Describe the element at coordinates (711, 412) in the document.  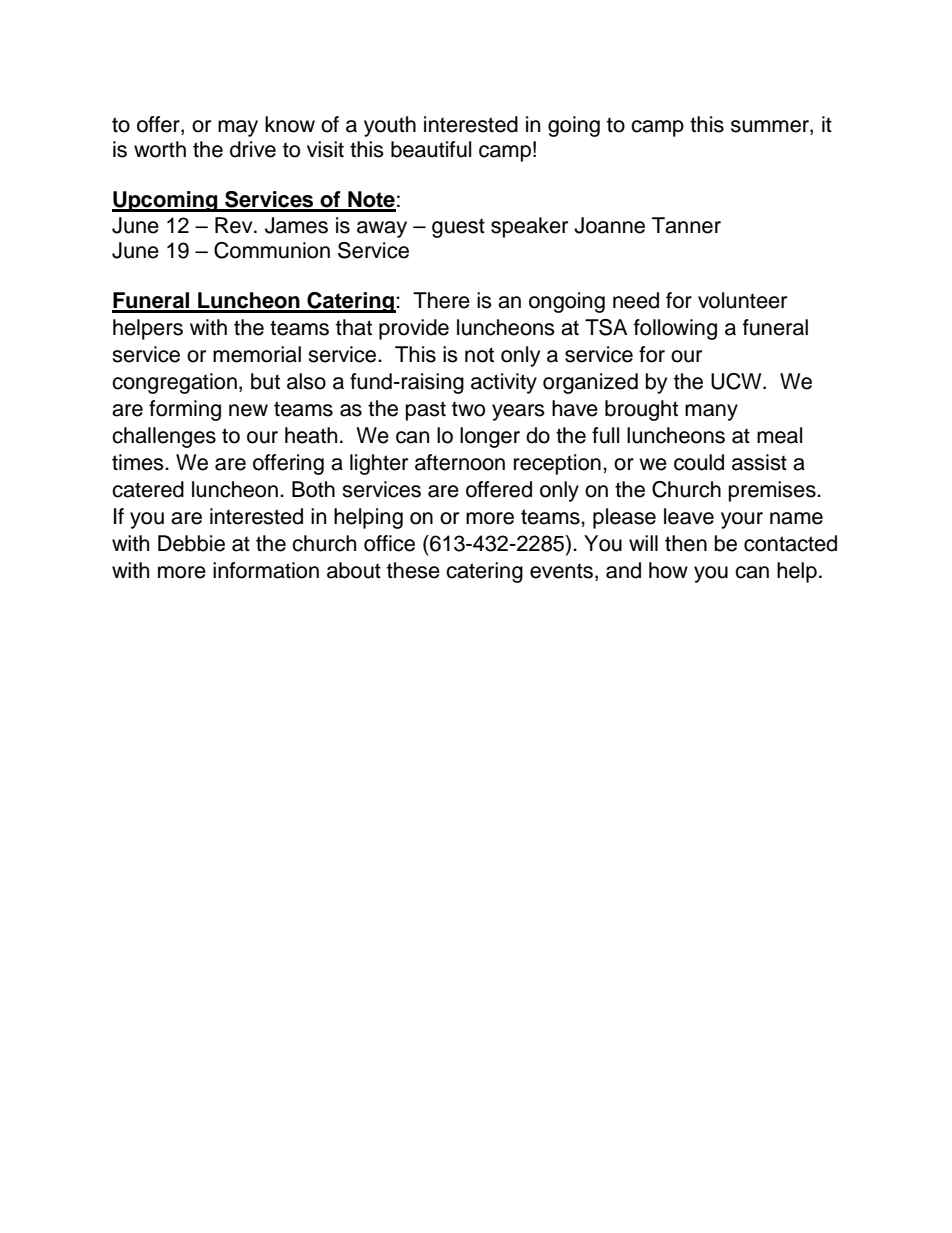
I see `many` at that location.
